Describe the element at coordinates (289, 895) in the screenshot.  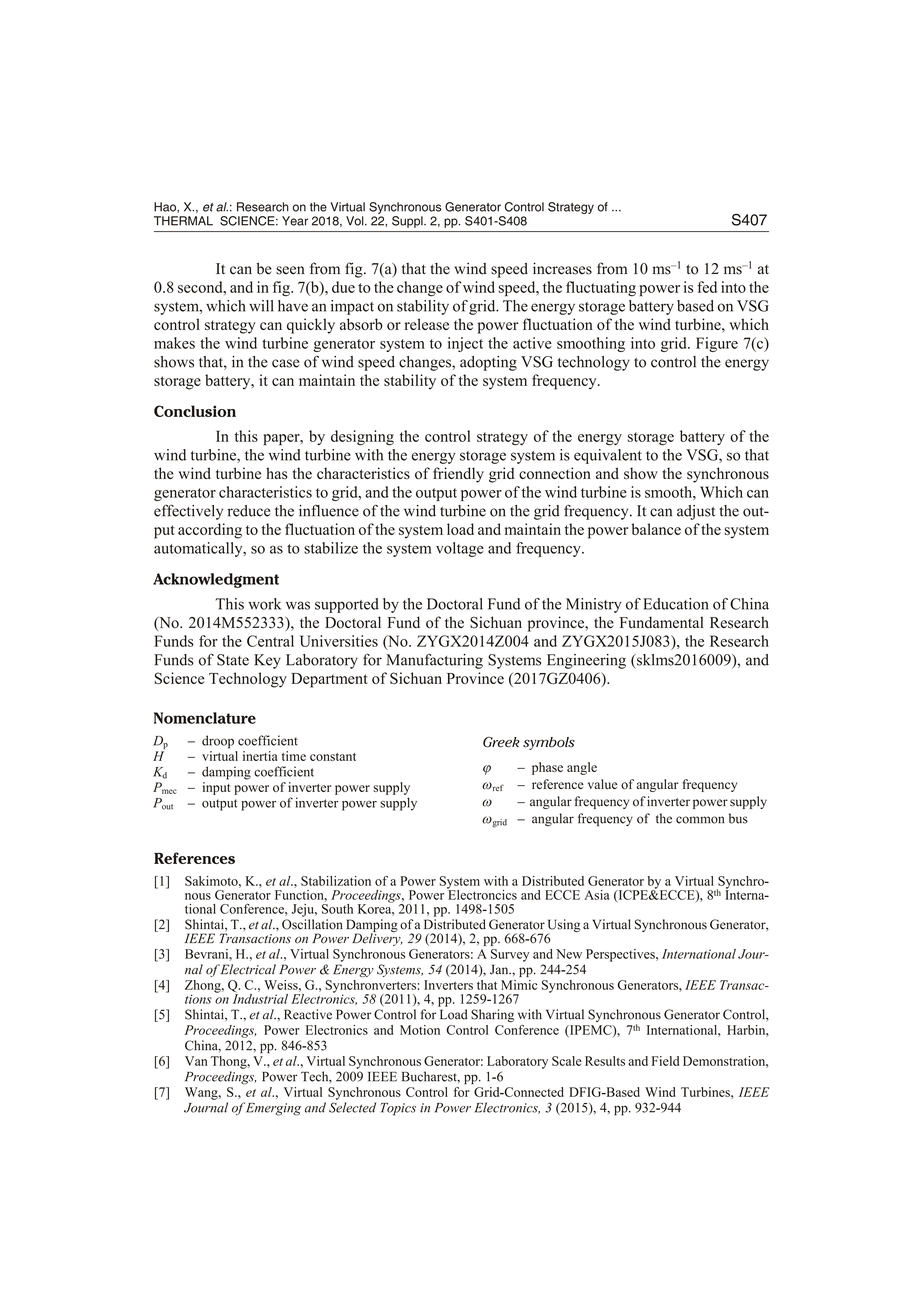
I see `Func` at that location.
